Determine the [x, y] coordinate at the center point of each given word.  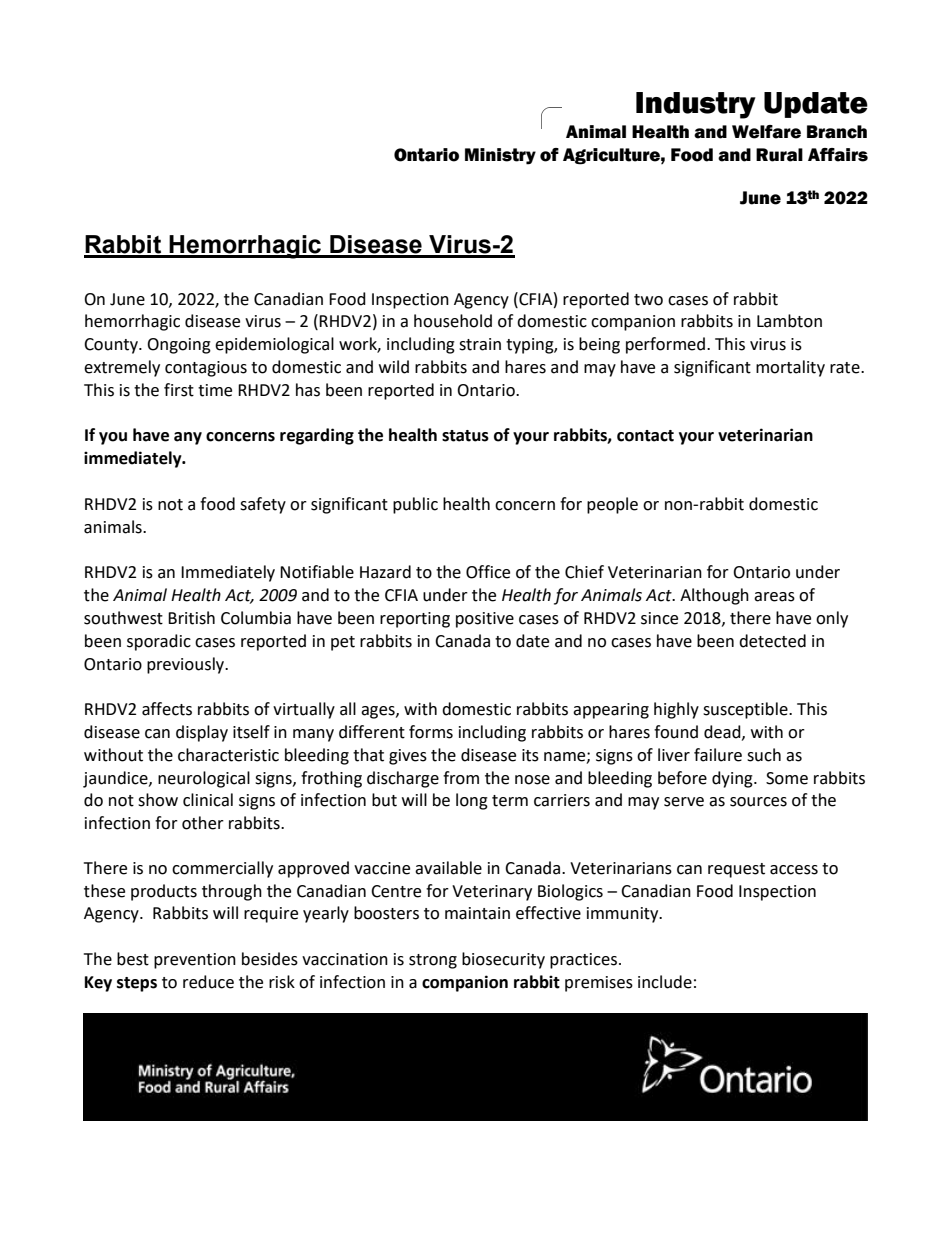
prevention [195, 961]
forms [431, 732]
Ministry [500, 156]
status [465, 436]
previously [187, 665]
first [179, 390]
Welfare [766, 132]
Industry [696, 105]
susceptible [746, 710]
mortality [790, 368]
